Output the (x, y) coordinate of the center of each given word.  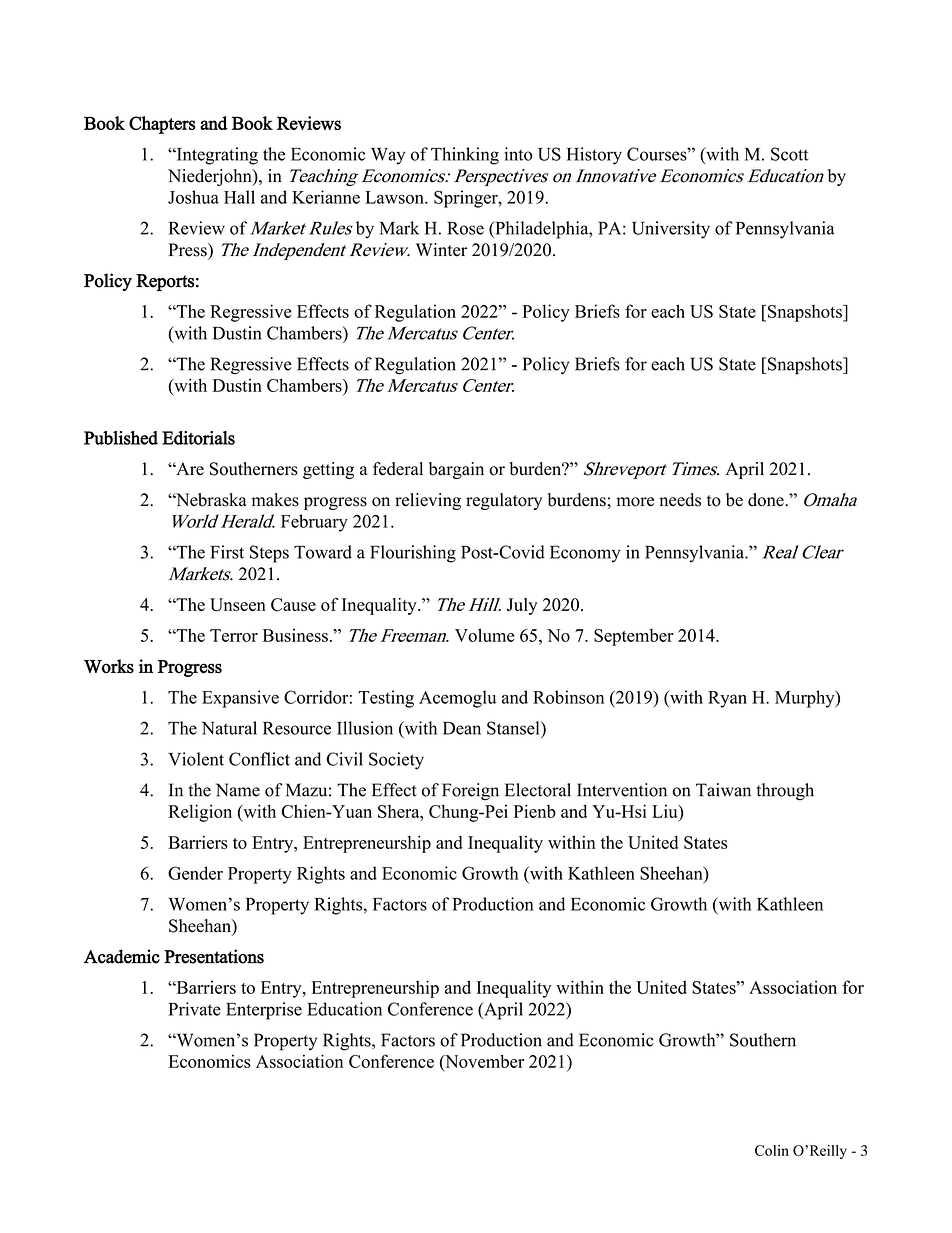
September (634, 637)
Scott (789, 154)
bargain (456, 470)
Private (195, 1009)
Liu (666, 811)
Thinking (465, 156)
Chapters (162, 125)
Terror (234, 635)
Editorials (198, 438)
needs (680, 500)
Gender (195, 873)
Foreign (470, 792)
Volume (484, 635)
